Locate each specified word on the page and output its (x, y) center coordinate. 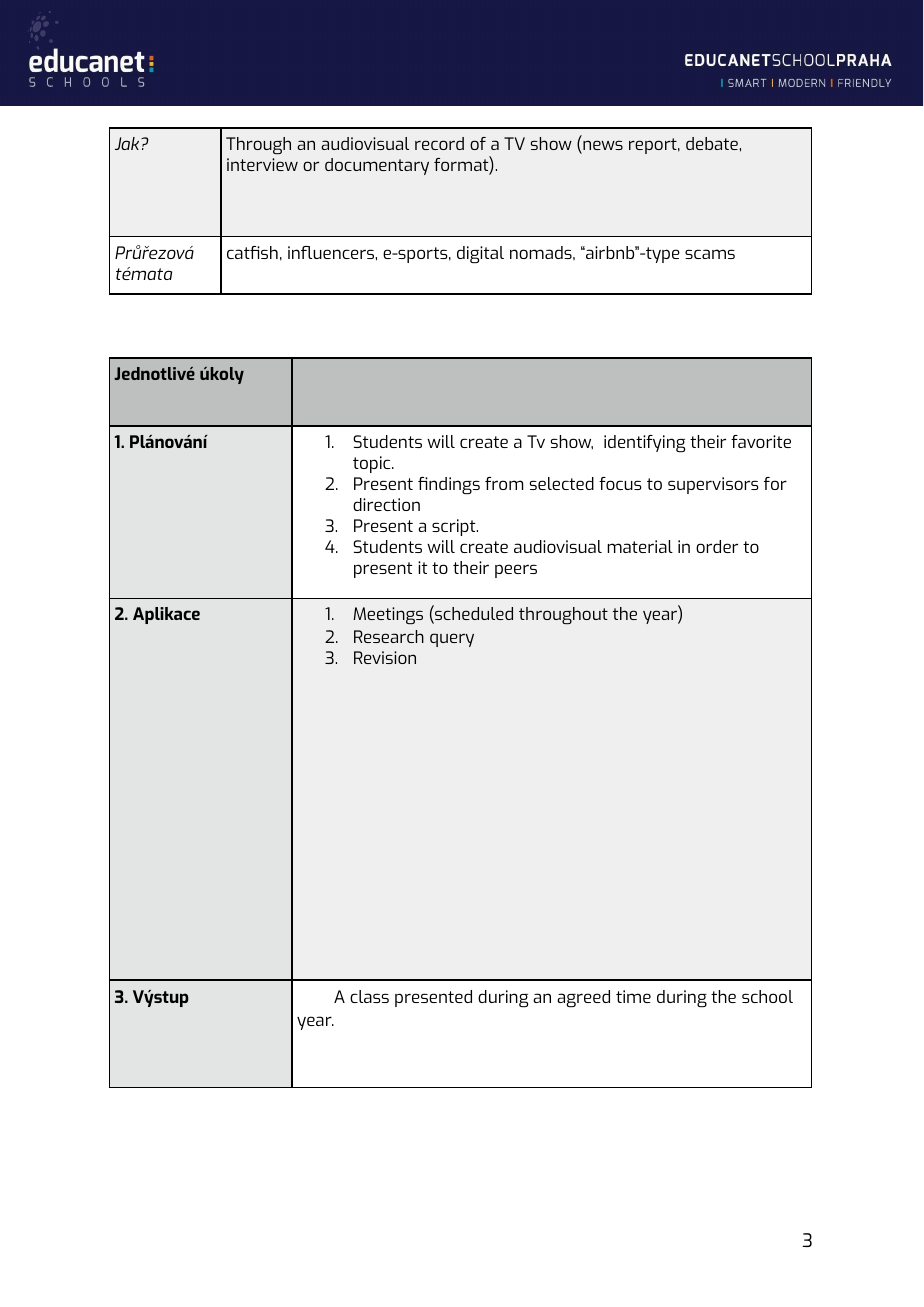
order (717, 546)
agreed (583, 998)
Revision (385, 657)
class (369, 996)
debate (712, 143)
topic (373, 464)
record (439, 143)
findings (449, 485)
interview (262, 164)
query (452, 640)
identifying (644, 443)
